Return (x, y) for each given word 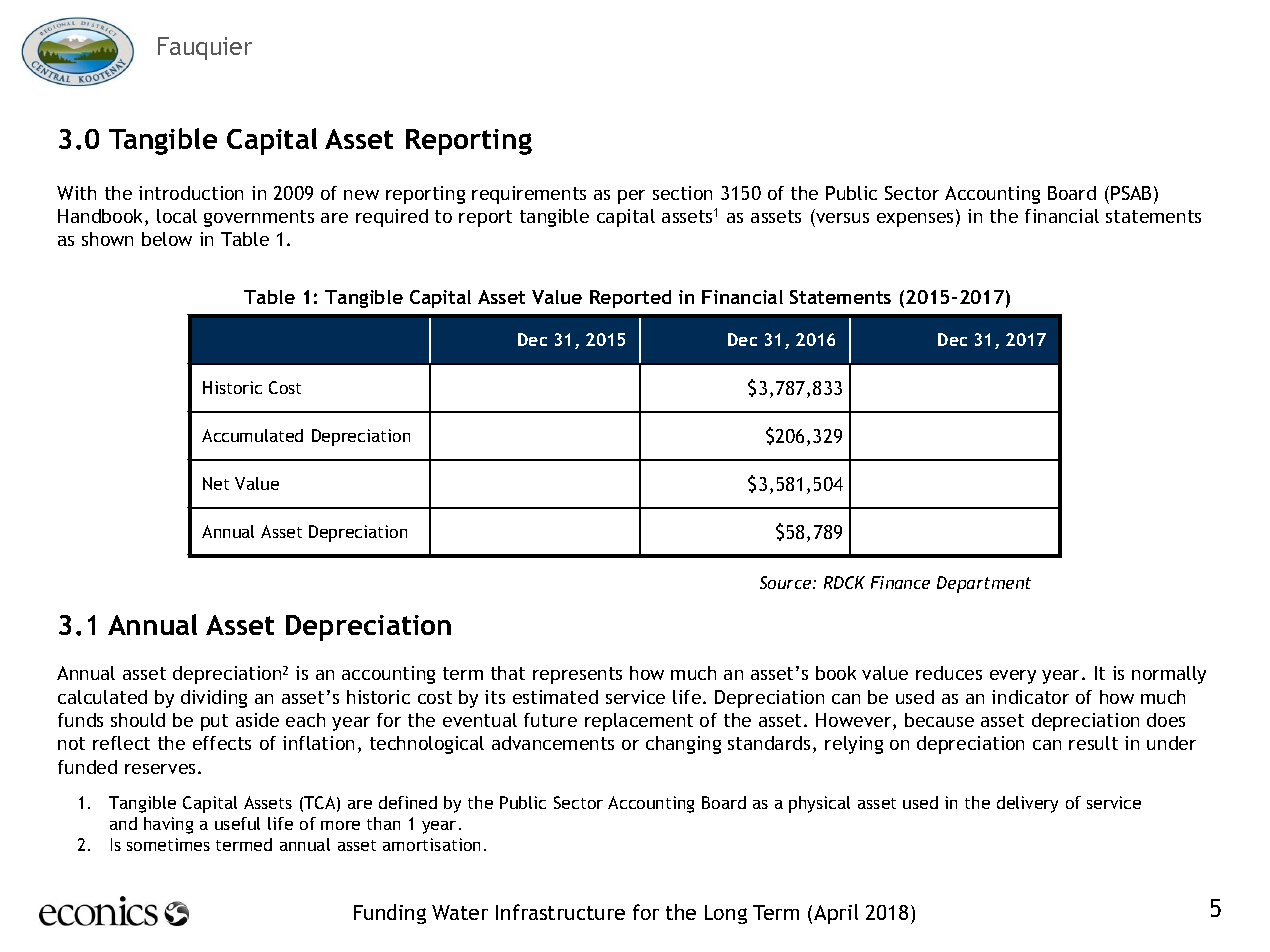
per (631, 197)
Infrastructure (560, 912)
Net (216, 483)
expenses (917, 220)
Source (787, 582)
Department (984, 584)
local (177, 216)
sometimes (168, 844)
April (836, 914)
